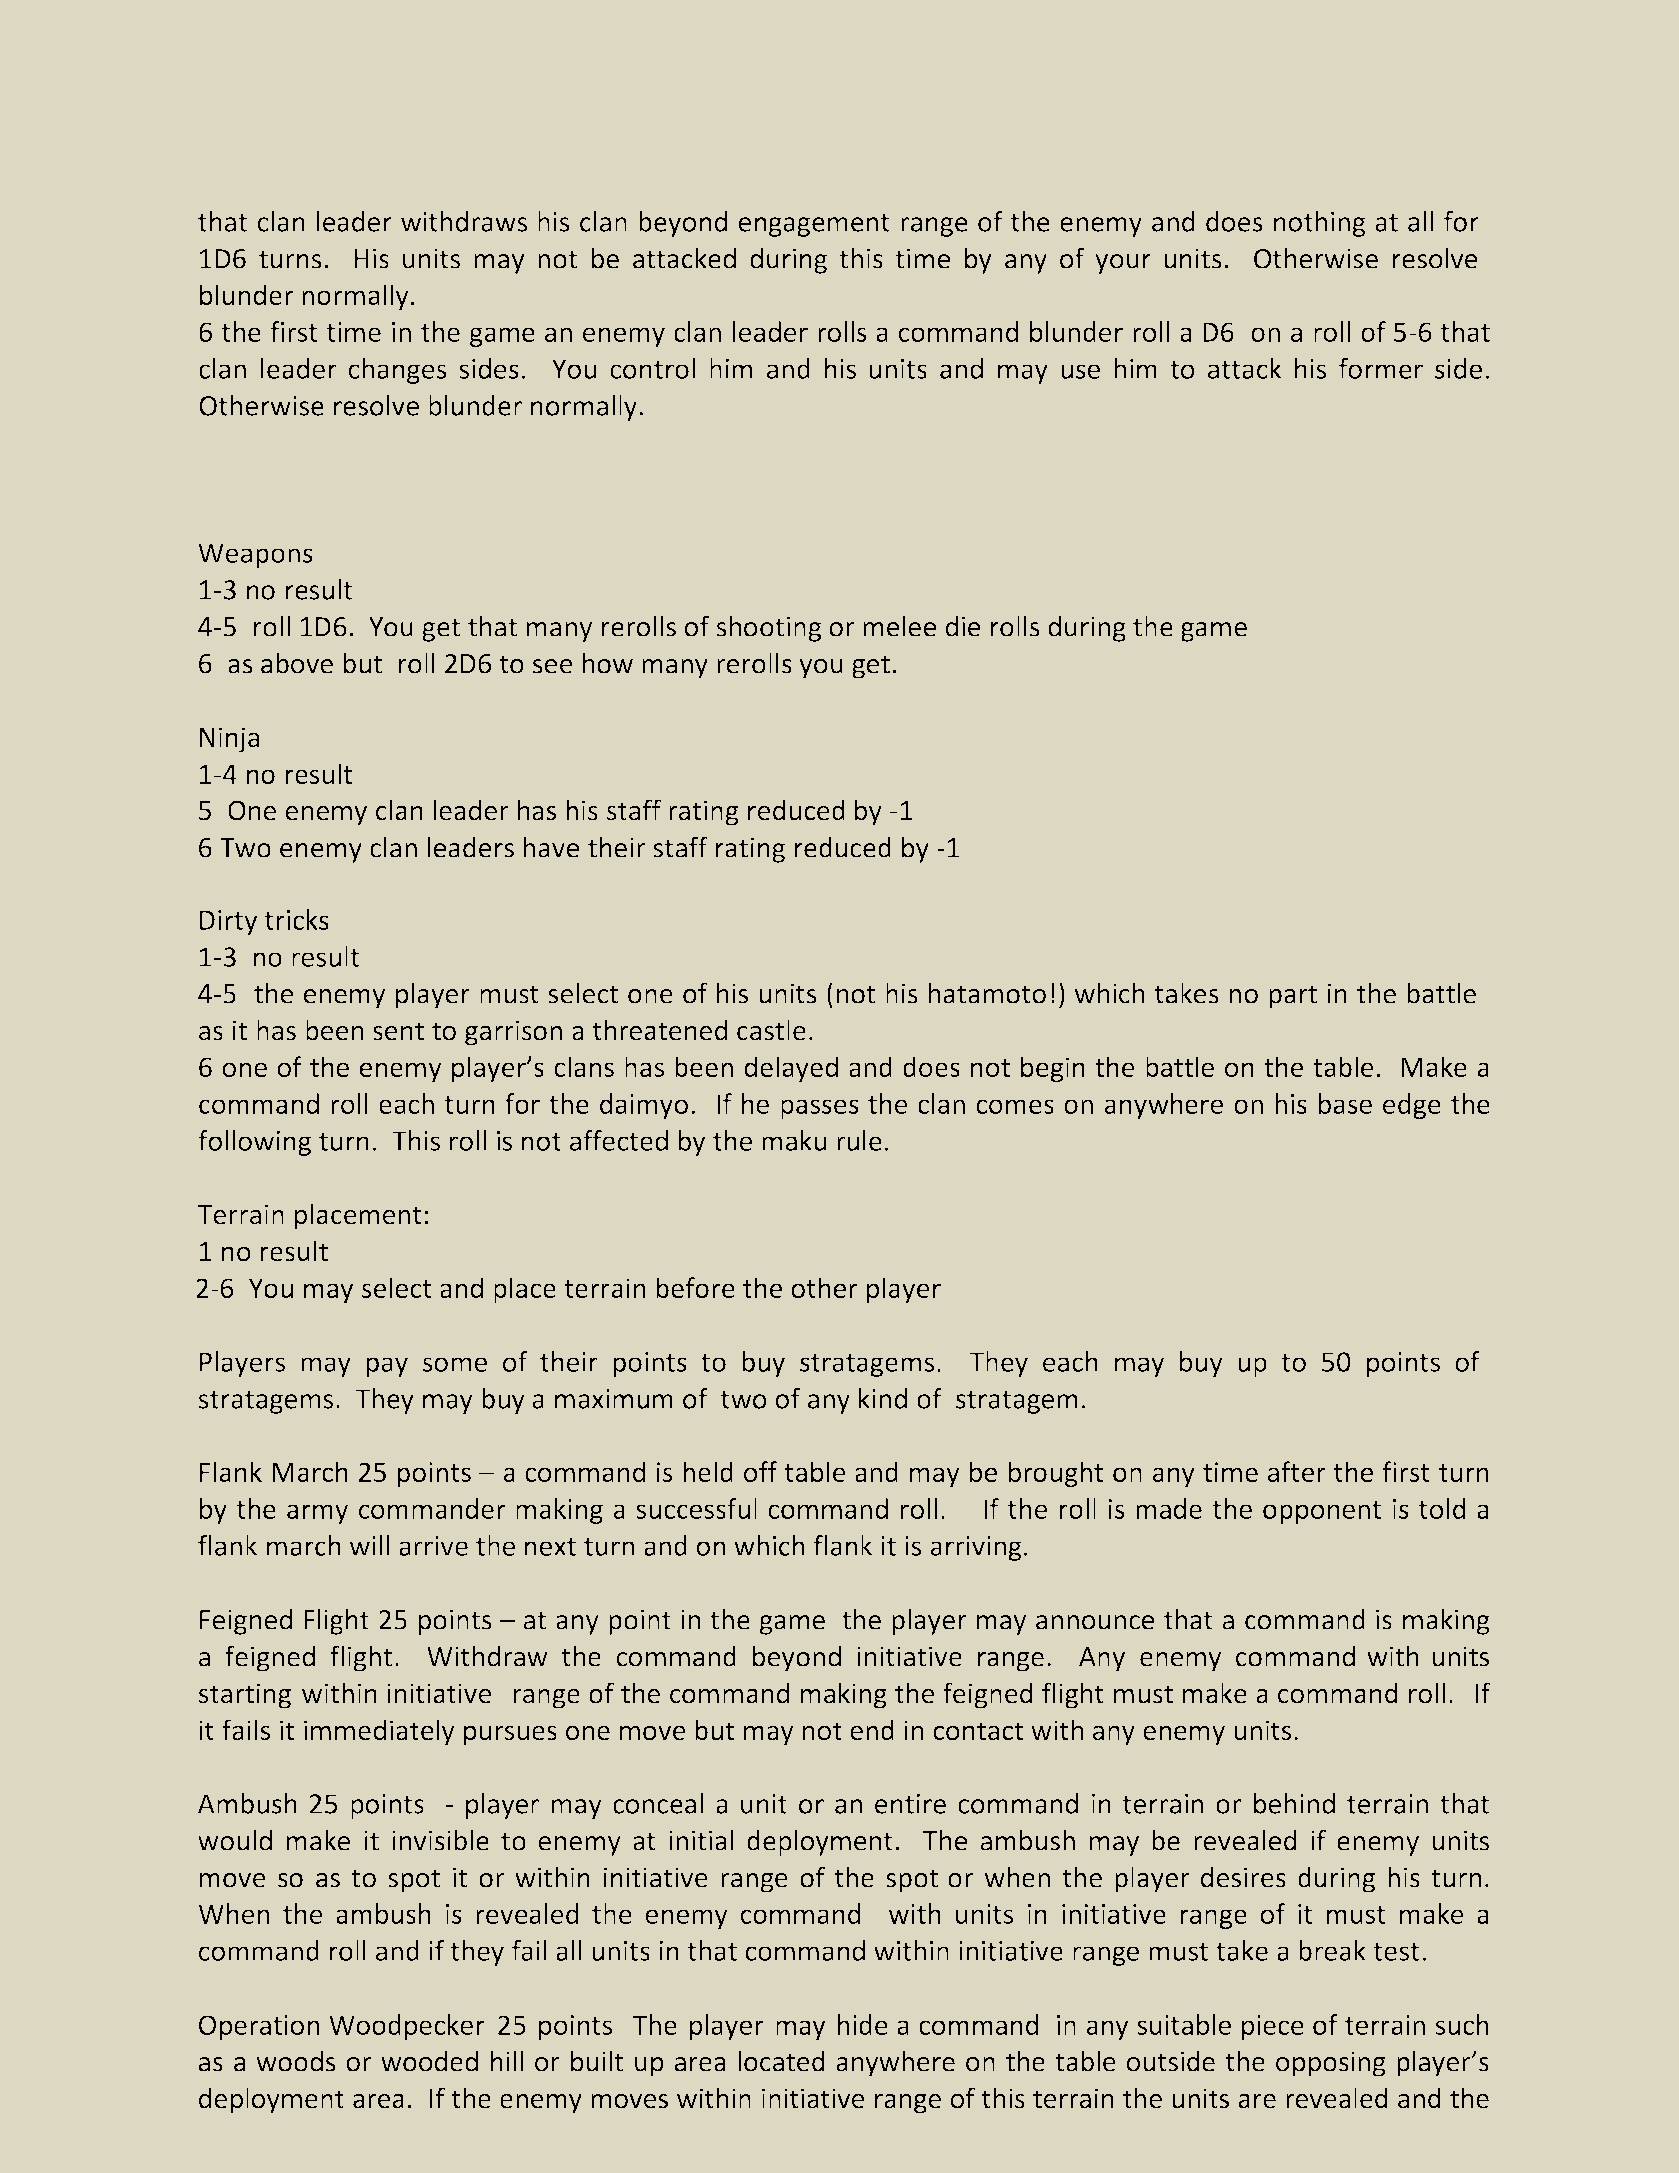 This screenshot has width=1679, height=2173. I want to click on nothing, so click(1320, 224).
